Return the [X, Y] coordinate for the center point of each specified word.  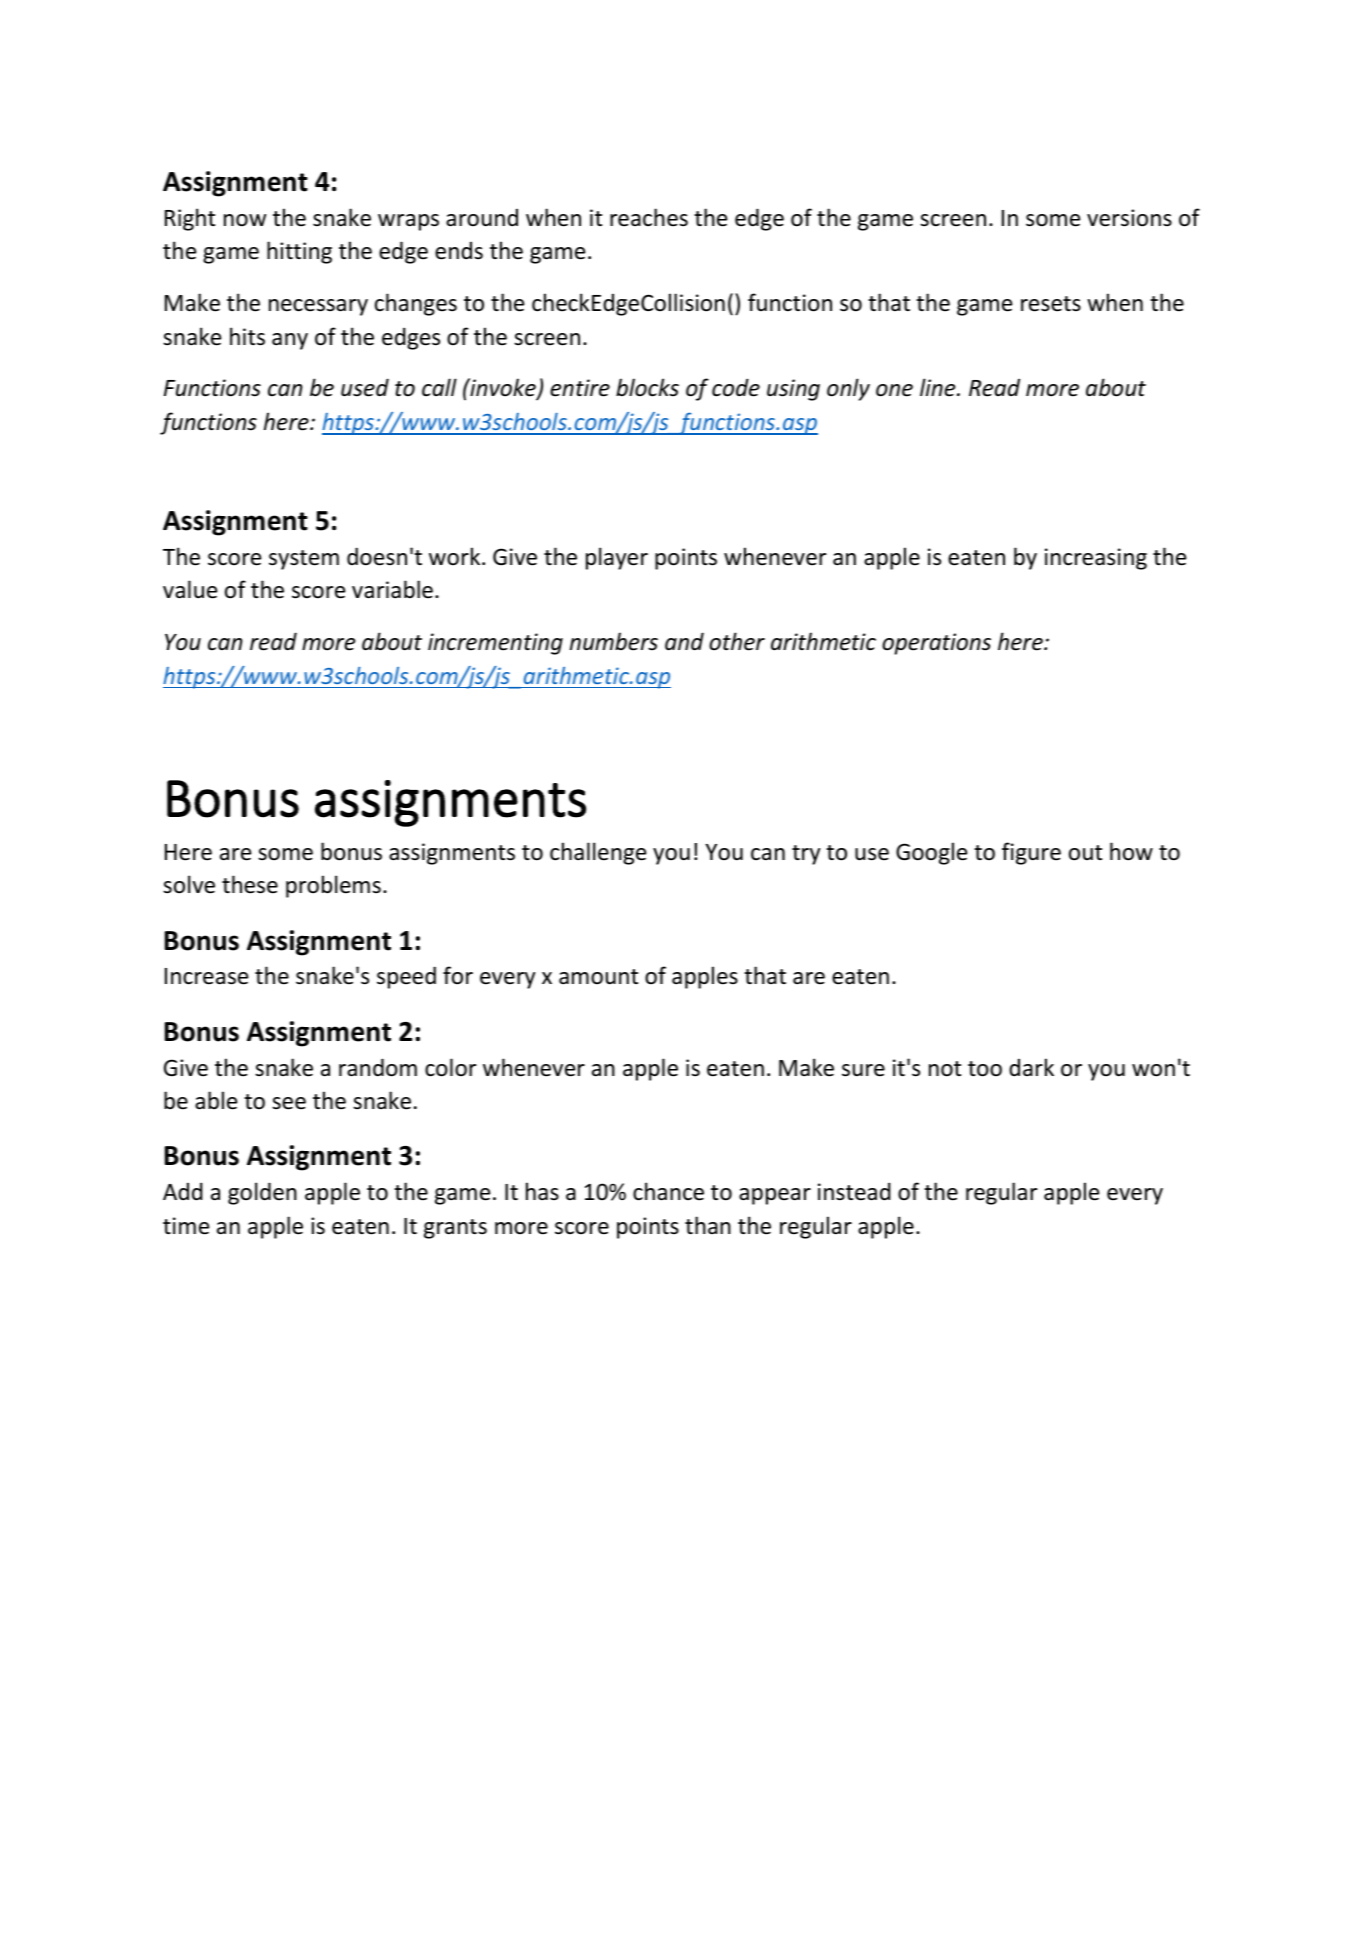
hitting [299, 252]
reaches [649, 217]
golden [262, 1193]
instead [854, 1191]
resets [1051, 304]
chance [668, 1191]
